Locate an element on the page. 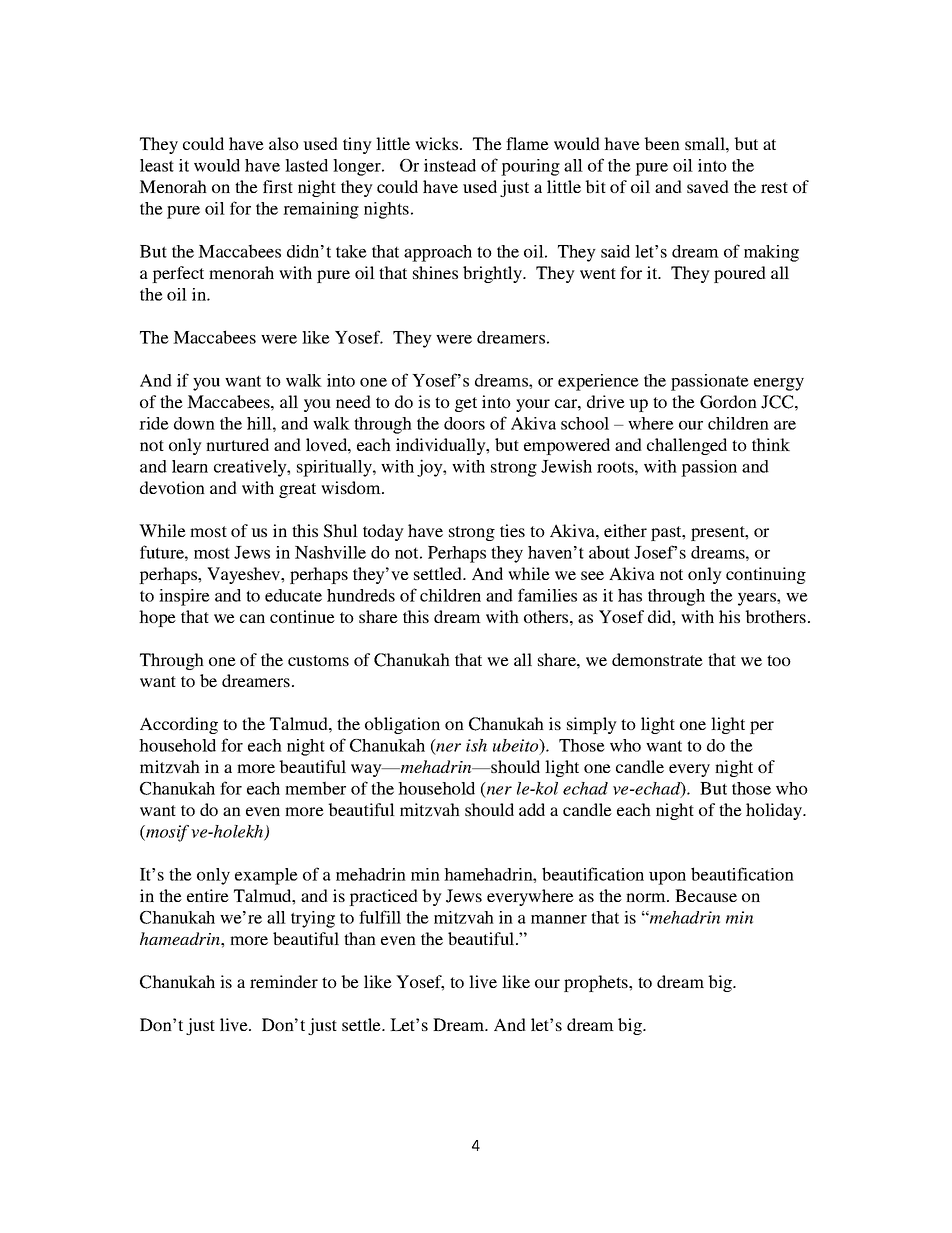 This page has width=952, height=1233. challenged is located at coordinates (687, 446).
